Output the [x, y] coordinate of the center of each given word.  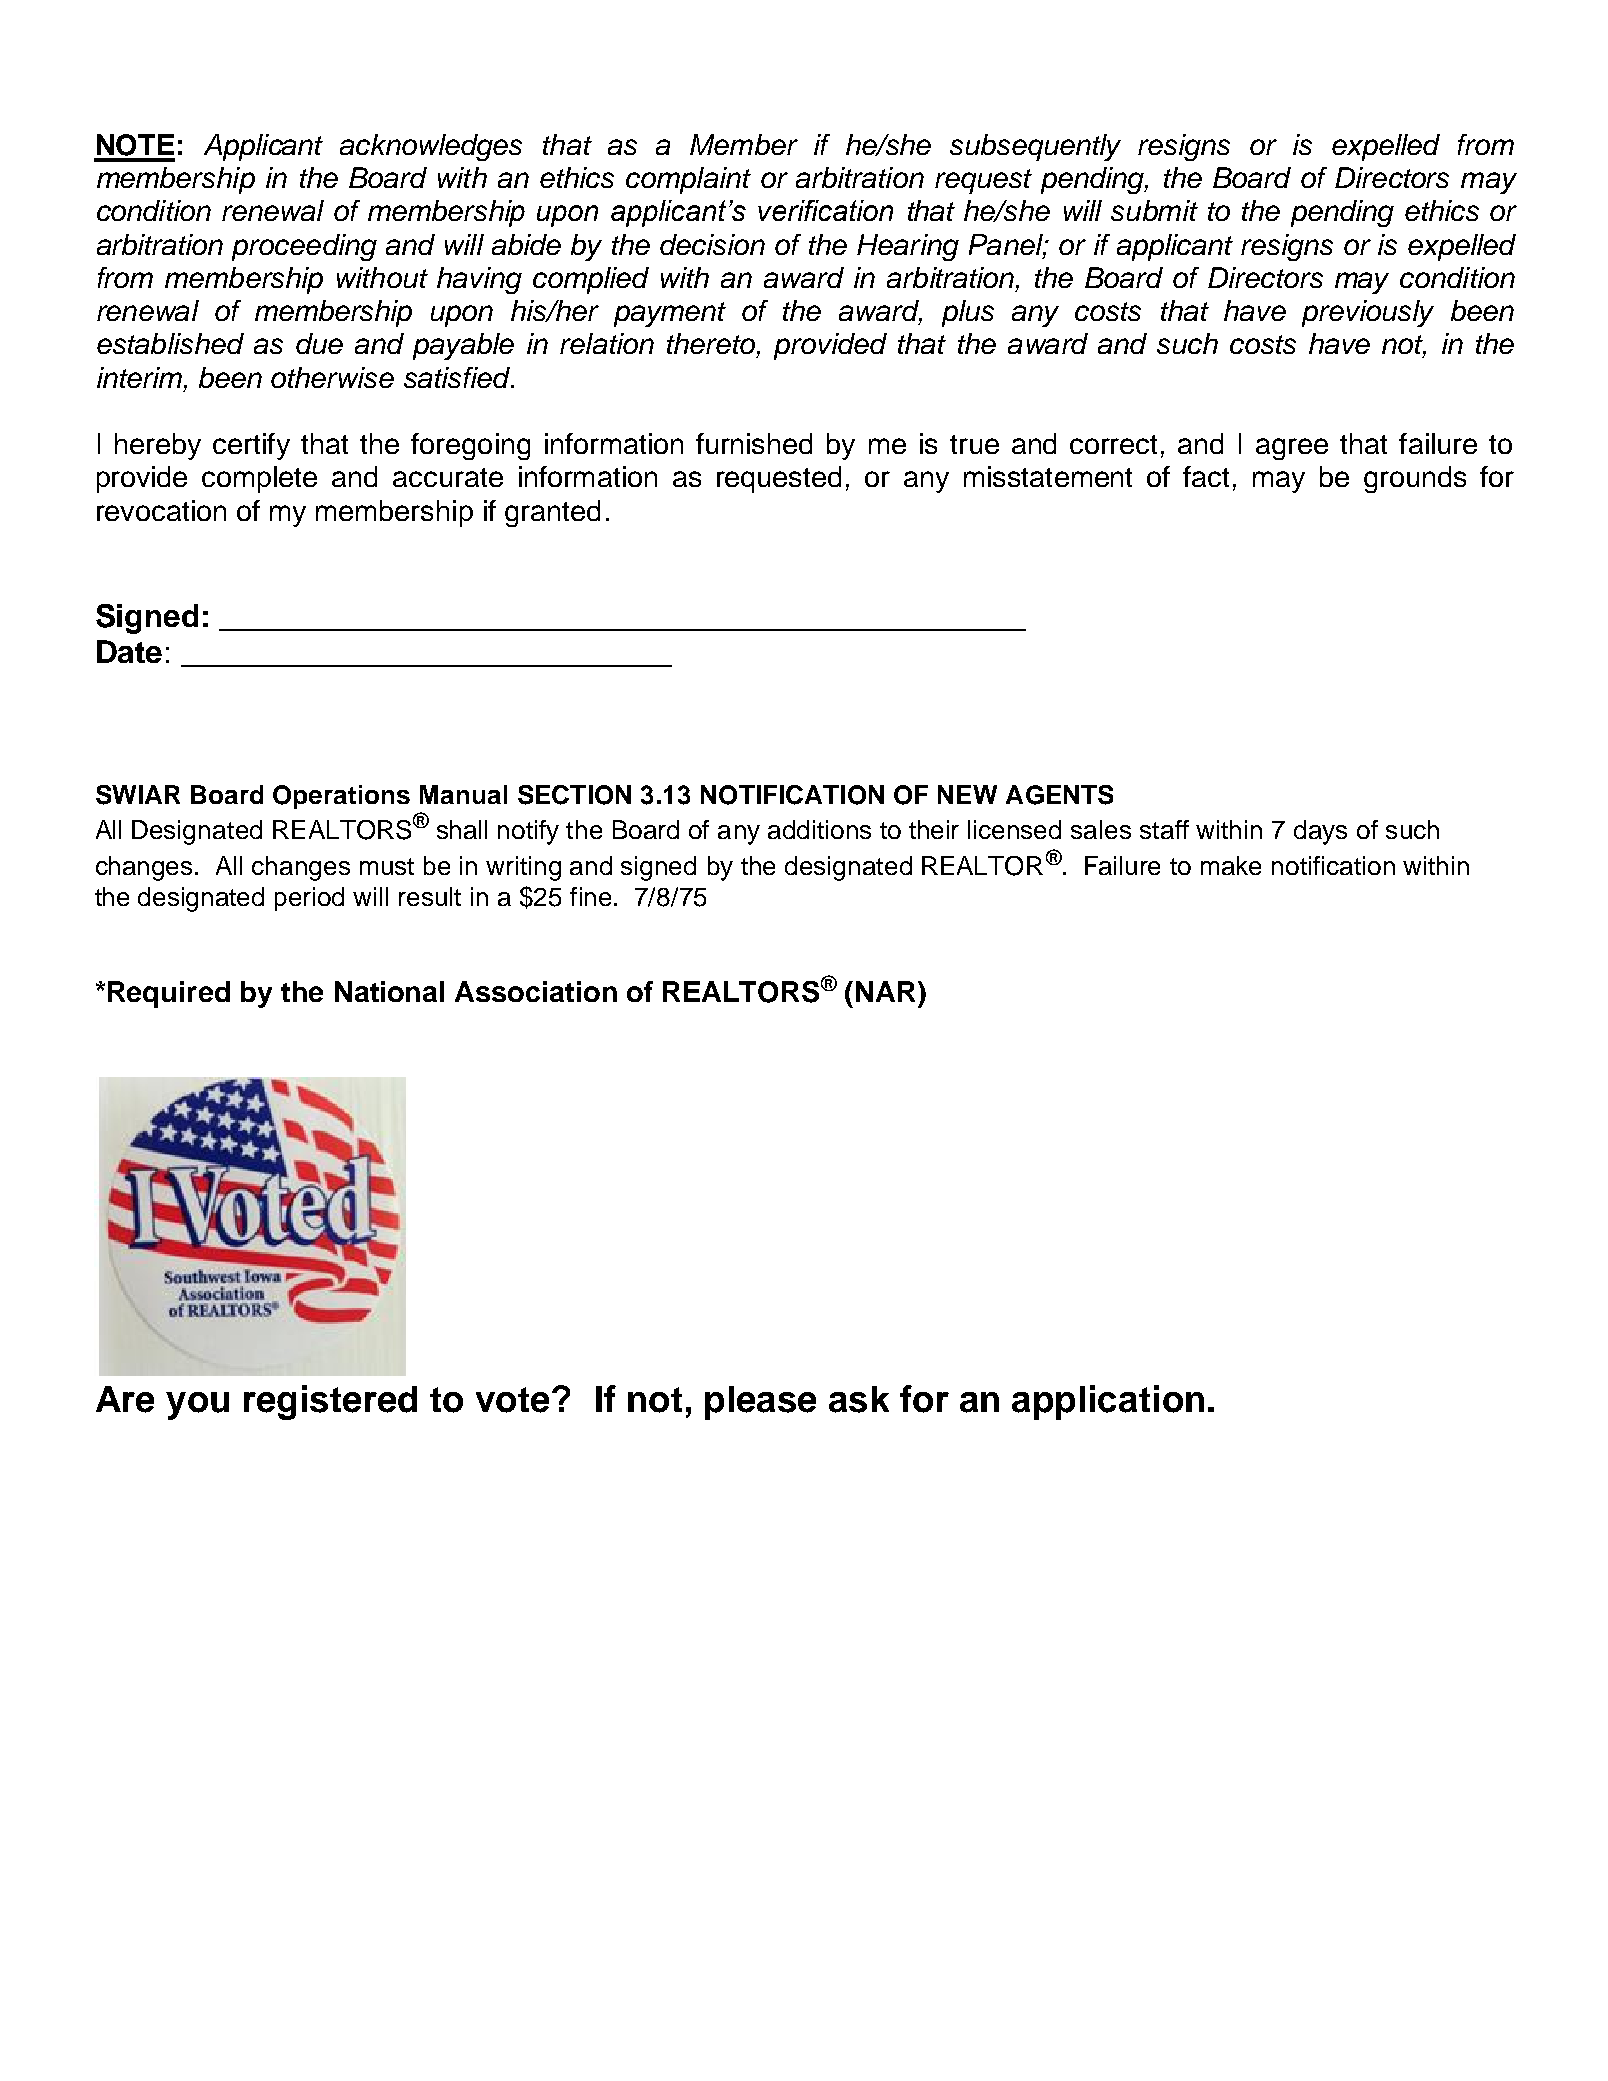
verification [825, 210]
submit [1154, 210]
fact [1206, 476]
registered [330, 1402]
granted [552, 513]
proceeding [304, 247]
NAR [885, 991]
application [1108, 1402]
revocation [161, 510]
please [760, 1403]
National [389, 991]
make [1231, 865]
